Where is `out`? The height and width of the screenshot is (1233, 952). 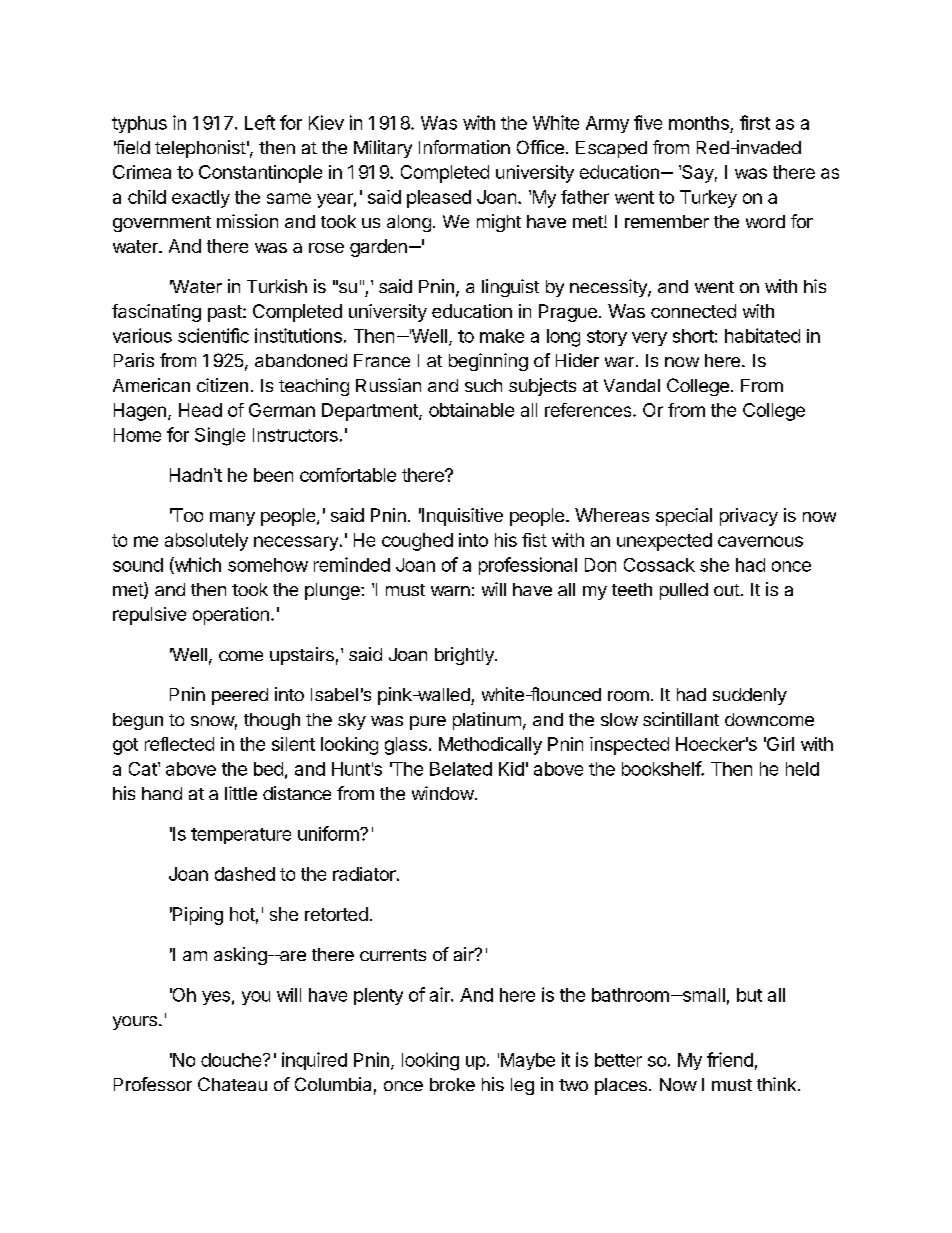 out is located at coordinates (727, 590).
